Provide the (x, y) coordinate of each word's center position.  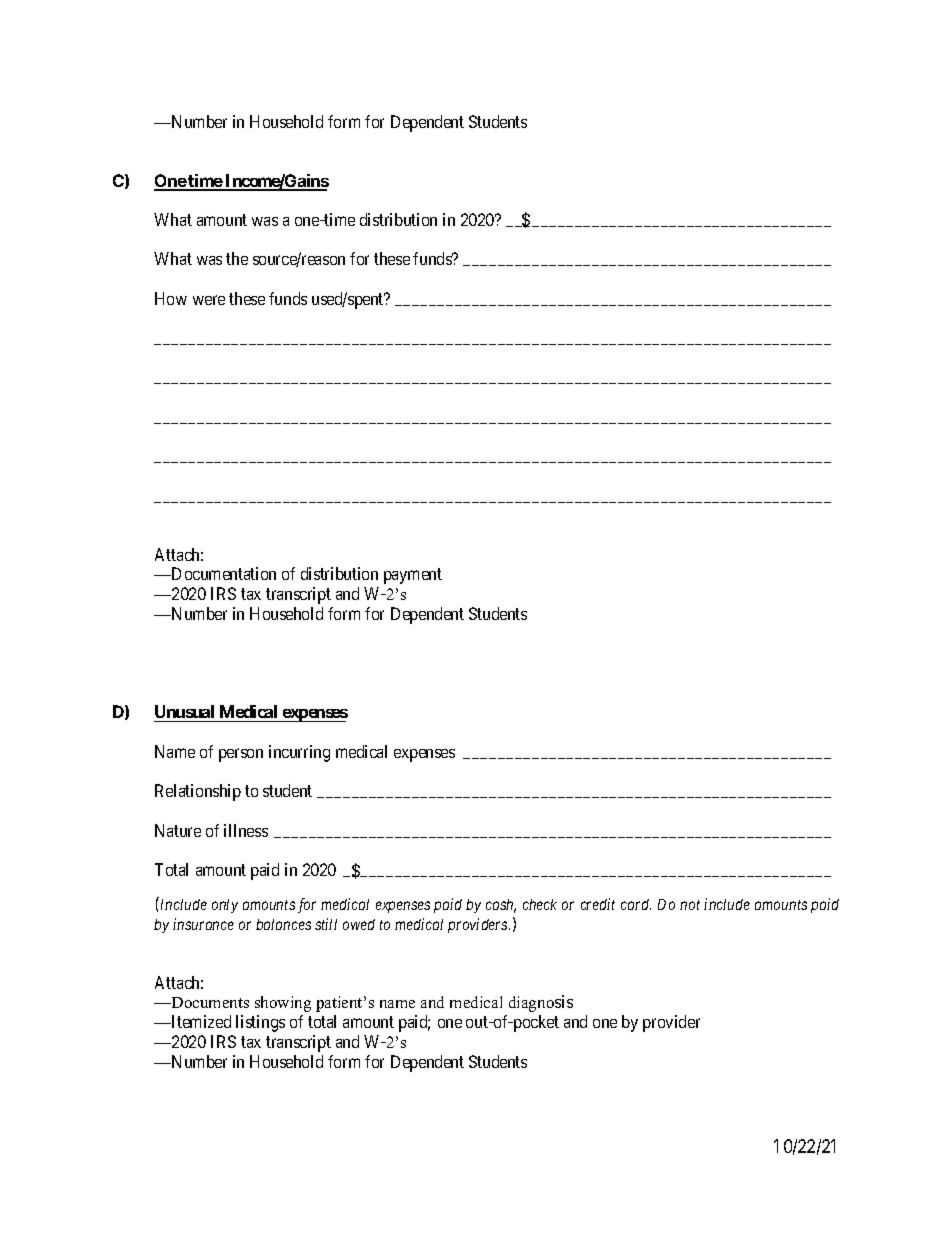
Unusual (185, 713)
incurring (299, 753)
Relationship (198, 792)
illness (246, 830)
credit (598, 904)
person (241, 755)
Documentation (223, 573)
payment (413, 576)
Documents (209, 1002)
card (636, 904)
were (209, 300)
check (540, 904)
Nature (178, 830)
